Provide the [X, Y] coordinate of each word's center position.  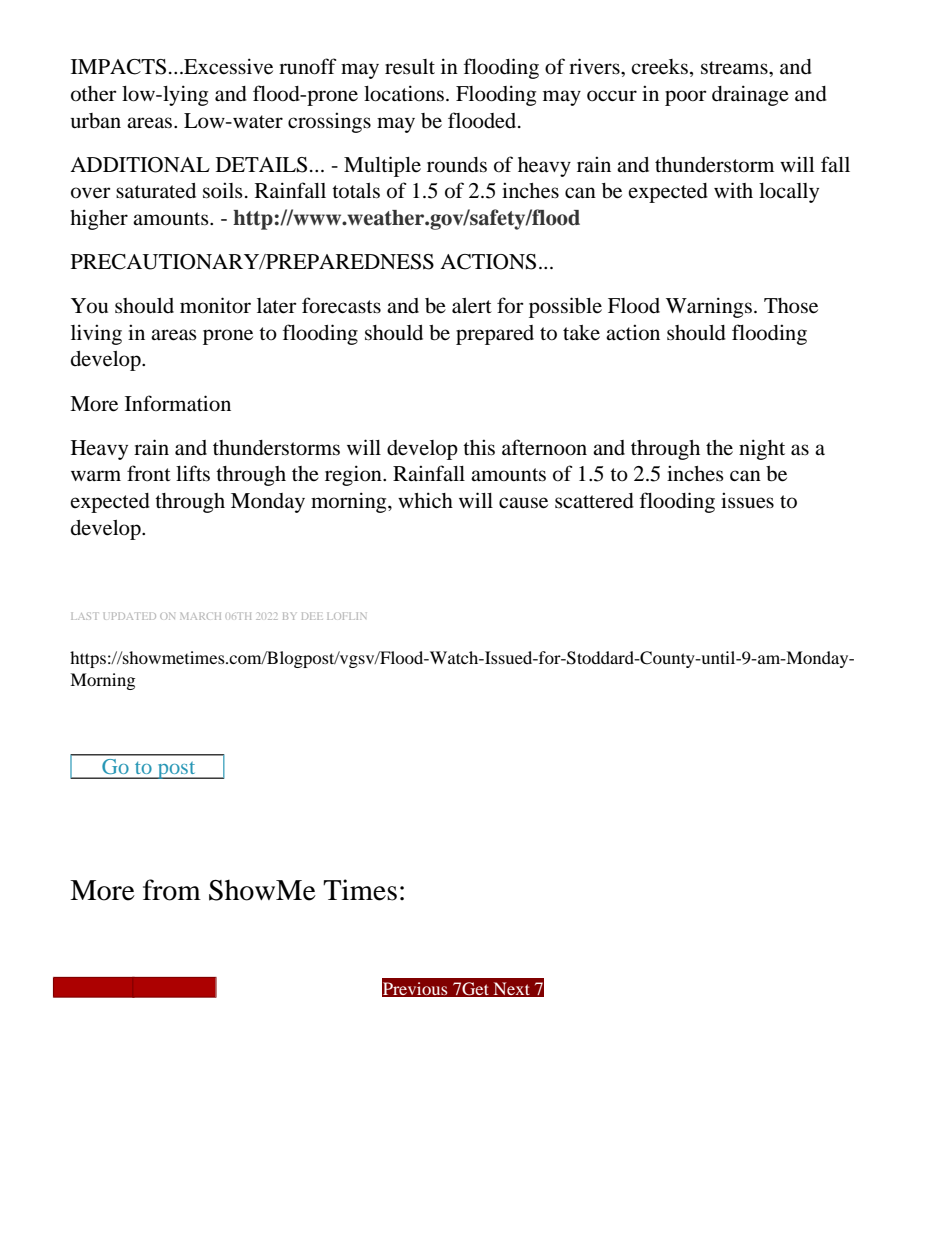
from [172, 890]
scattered [594, 501]
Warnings [709, 307]
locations [404, 93]
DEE [312, 616]
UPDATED [130, 616]
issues [747, 500]
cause [523, 503]
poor [686, 98]
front [149, 473]
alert [472, 306]
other [94, 94]
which [425, 500]
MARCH [200, 616]
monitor [215, 305]
